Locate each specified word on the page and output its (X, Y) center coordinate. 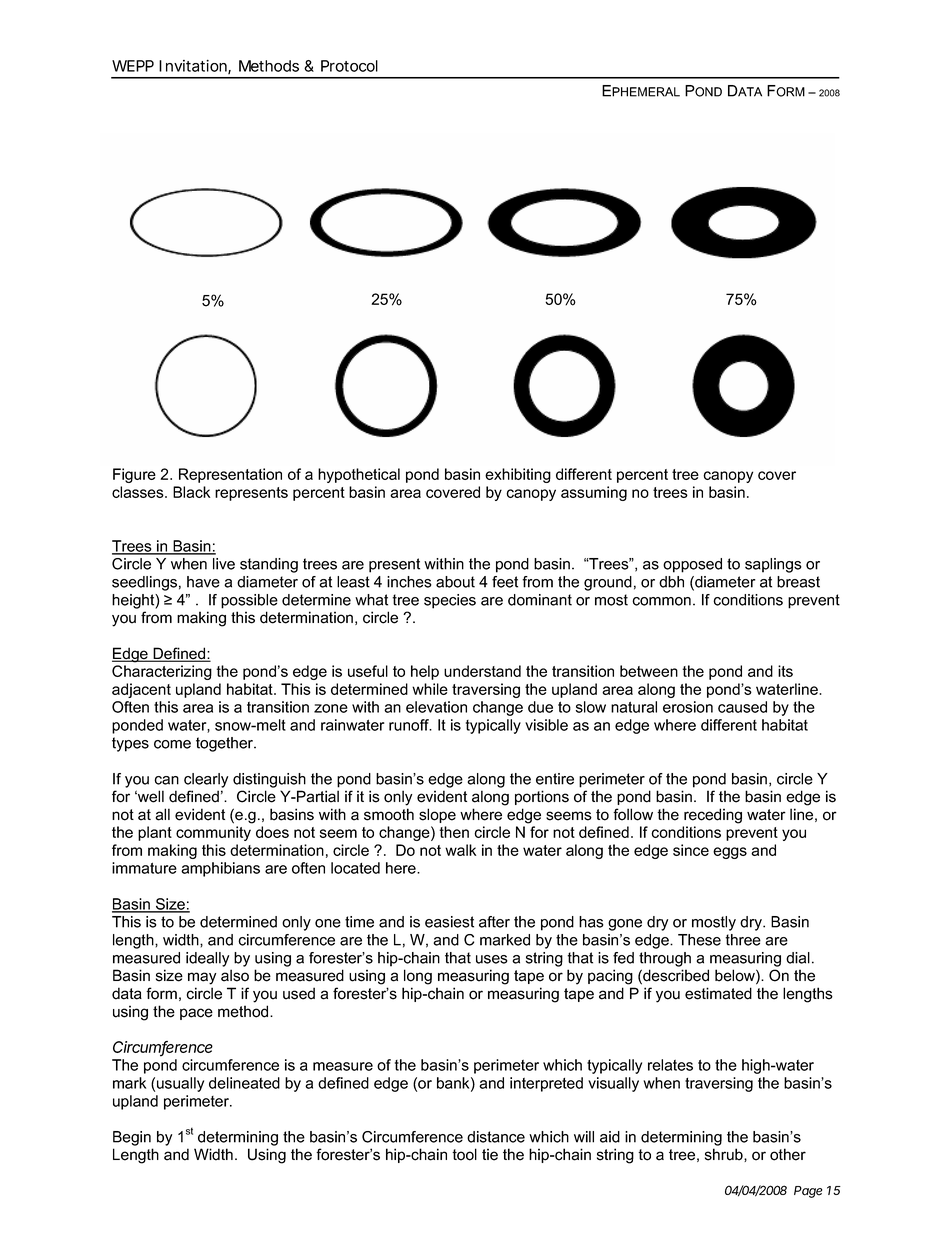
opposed (692, 565)
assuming (594, 493)
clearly (206, 780)
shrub (725, 1155)
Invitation (194, 67)
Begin (132, 1138)
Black (192, 492)
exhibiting (518, 475)
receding (713, 816)
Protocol (349, 66)
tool (464, 1154)
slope (437, 815)
